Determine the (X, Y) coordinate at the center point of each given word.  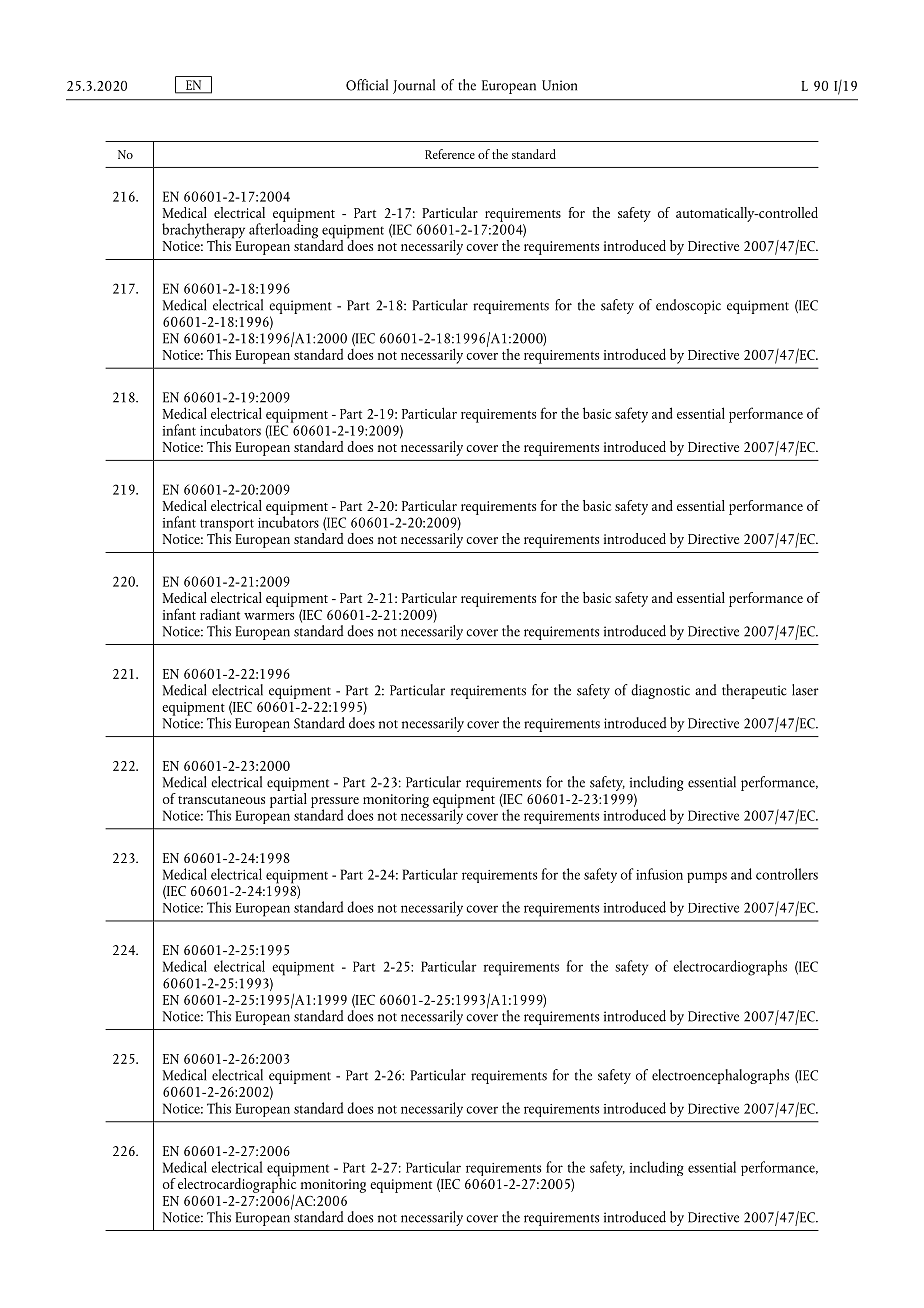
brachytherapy (203, 232)
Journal (414, 86)
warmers (269, 616)
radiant (220, 614)
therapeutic (754, 691)
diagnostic (660, 691)
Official (367, 85)
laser (805, 690)
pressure (335, 803)
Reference (450, 154)
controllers (787, 874)
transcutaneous (221, 800)
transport (227, 526)
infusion (659, 874)
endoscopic (688, 306)
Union (559, 85)
